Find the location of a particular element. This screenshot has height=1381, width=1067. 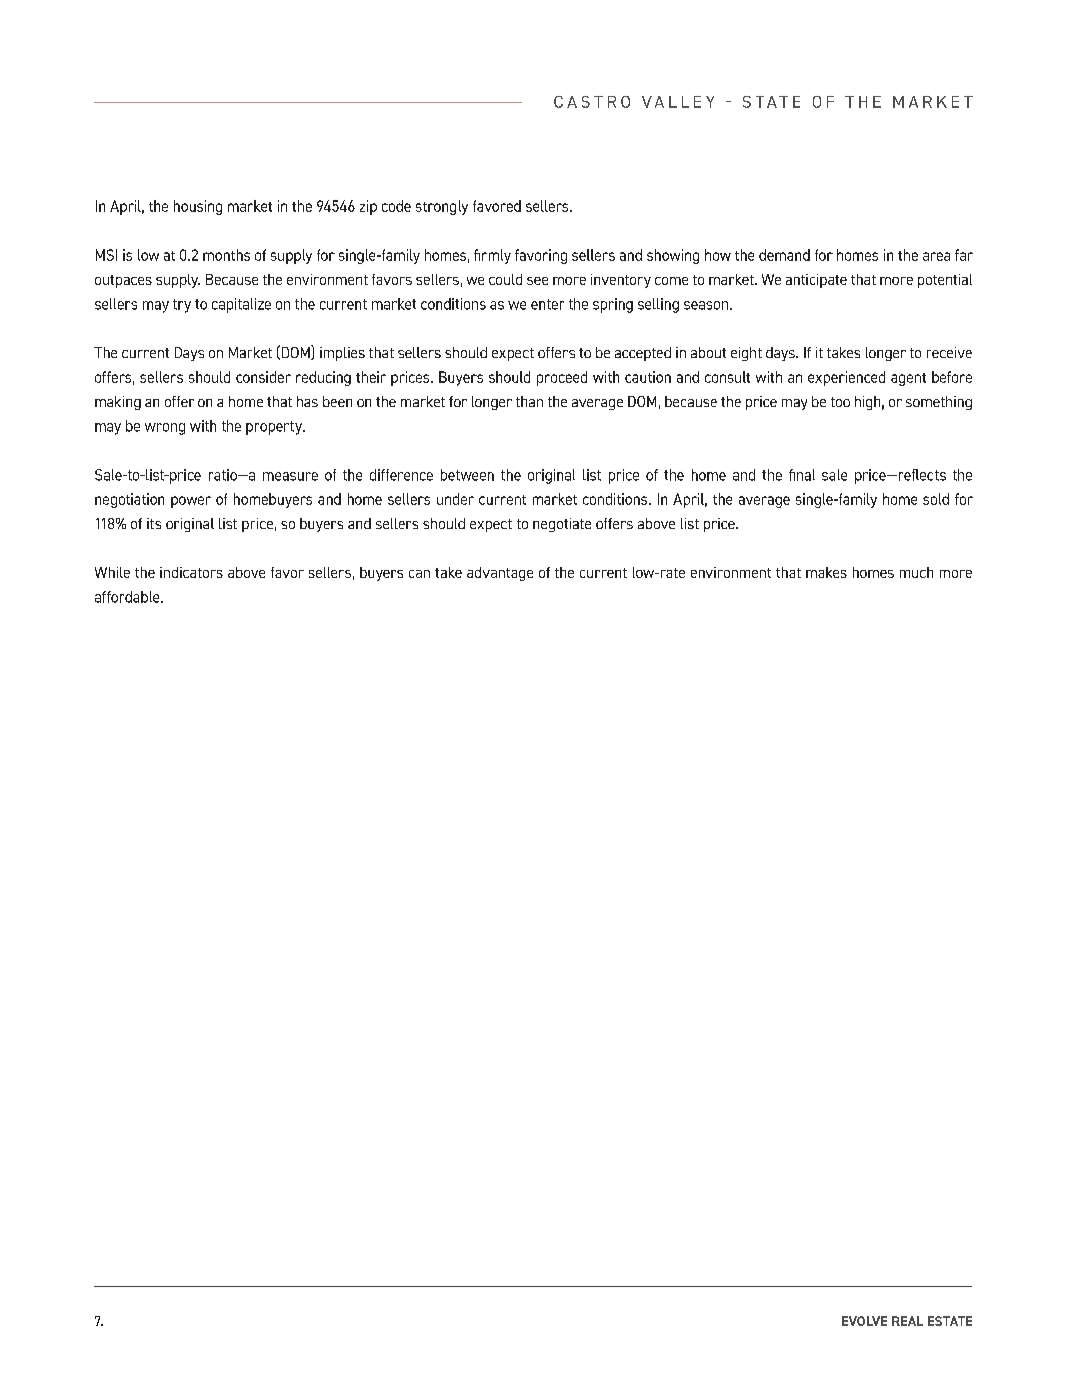

EVOLVE is located at coordinates (864, 1321).
